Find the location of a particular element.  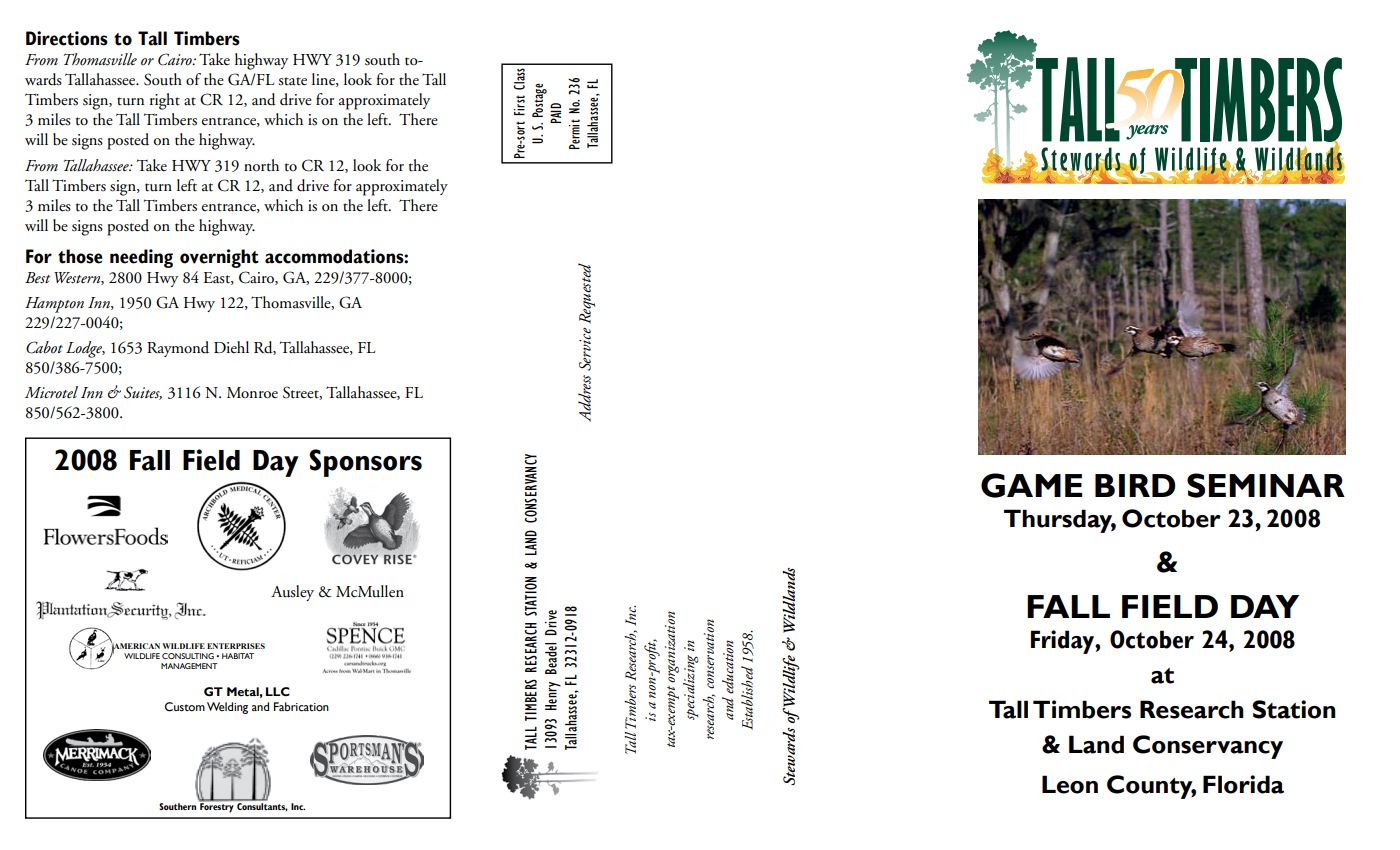

Custom is located at coordinates (185, 707).
